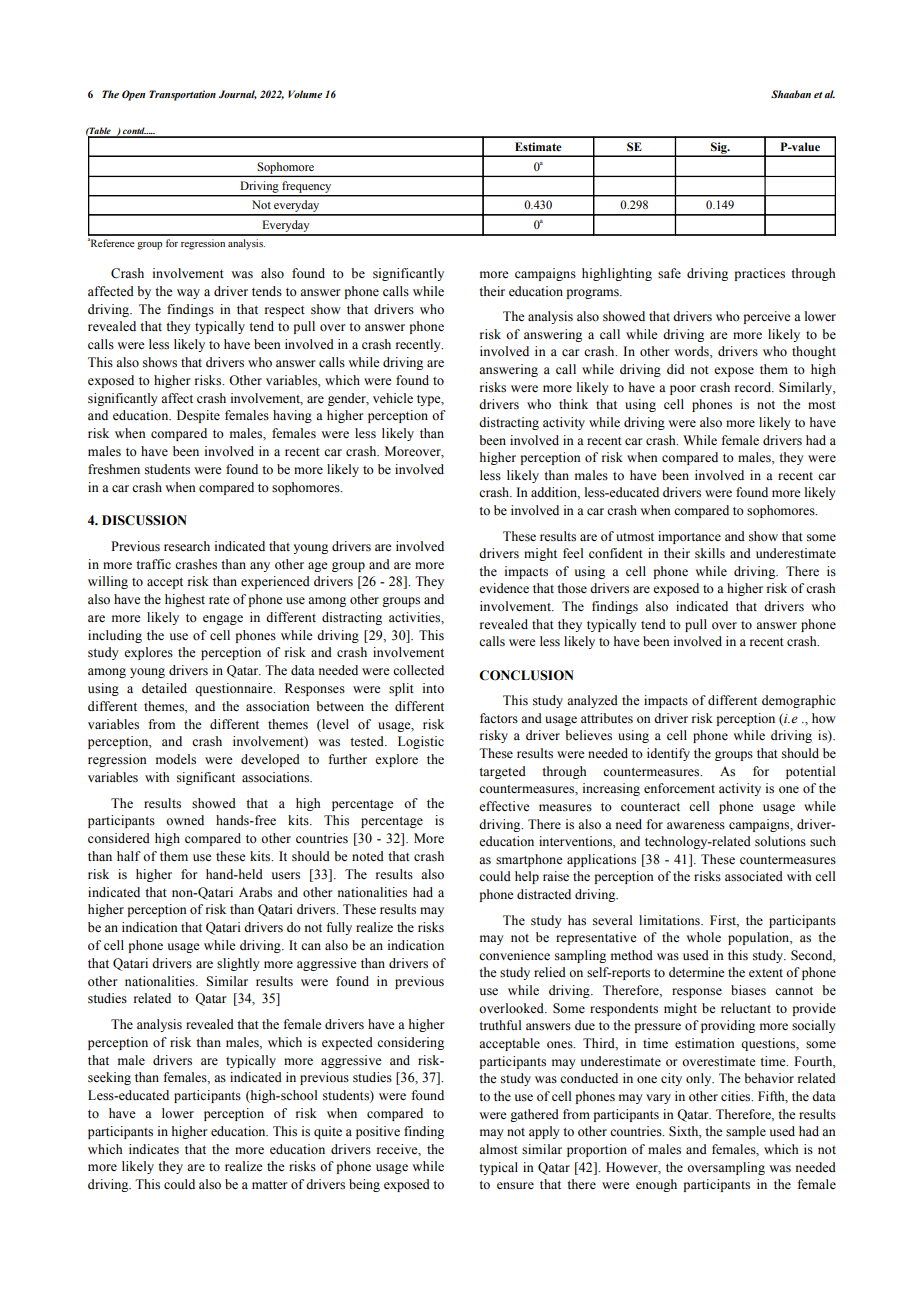 The width and height of the screenshot is (924, 1308). What do you see at coordinates (305, 94) in the screenshot?
I see `Volume` at bounding box center [305, 94].
